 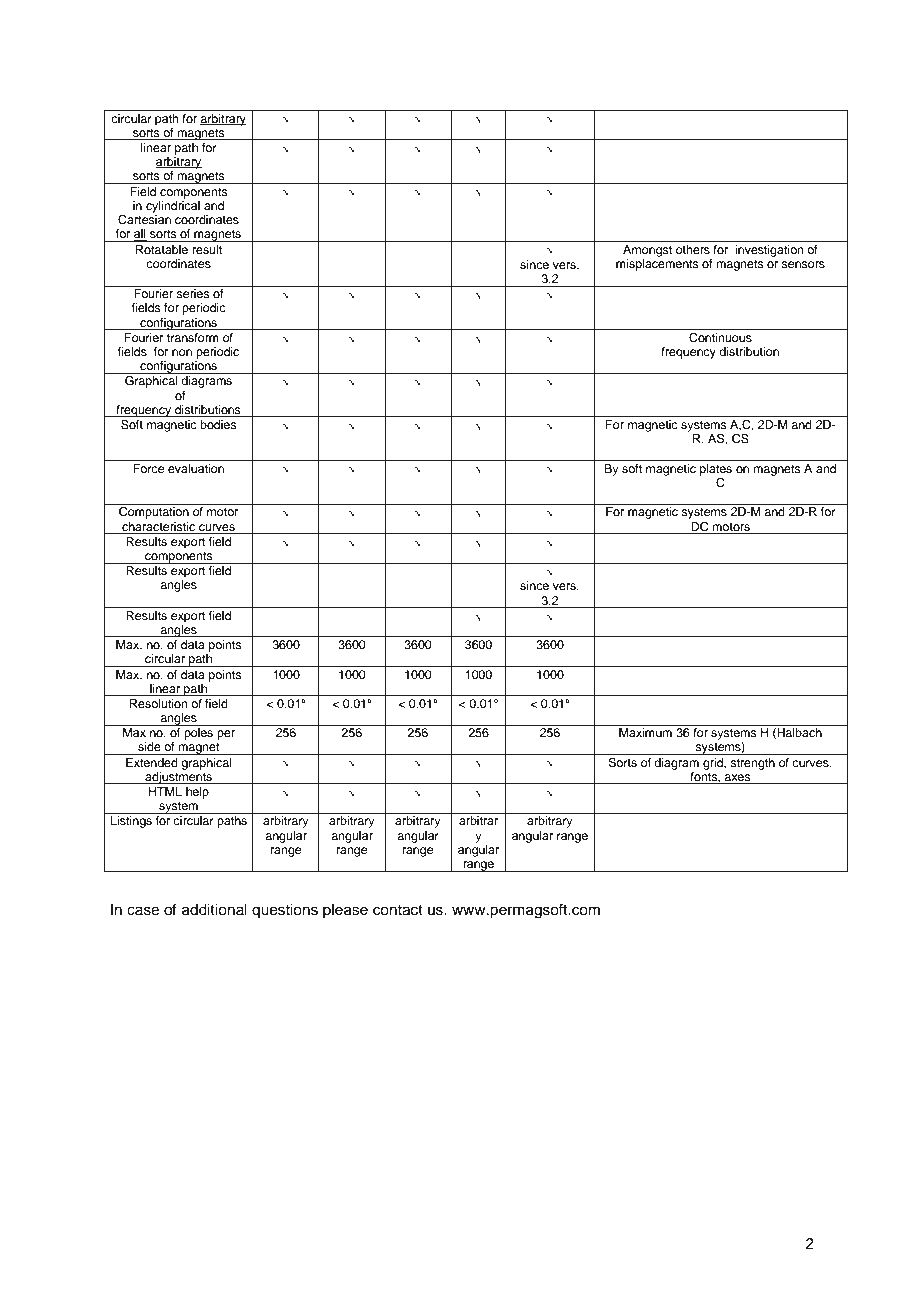 What do you see at coordinates (198, 734) in the screenshot?
I see `poles` at bounding box center [198, 734].
